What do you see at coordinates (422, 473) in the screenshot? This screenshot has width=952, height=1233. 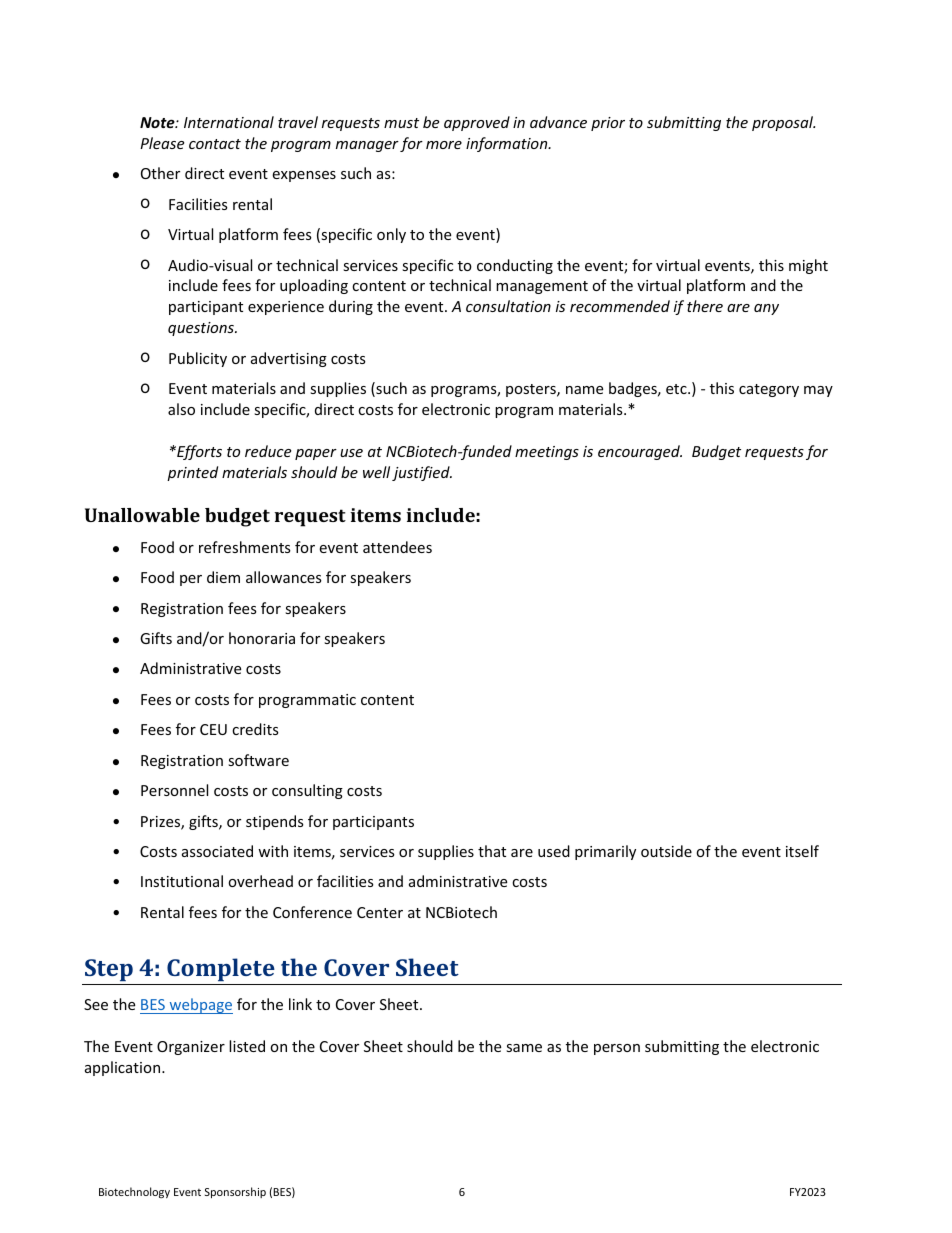 I see `justified` at bounding box center [422, 473].
